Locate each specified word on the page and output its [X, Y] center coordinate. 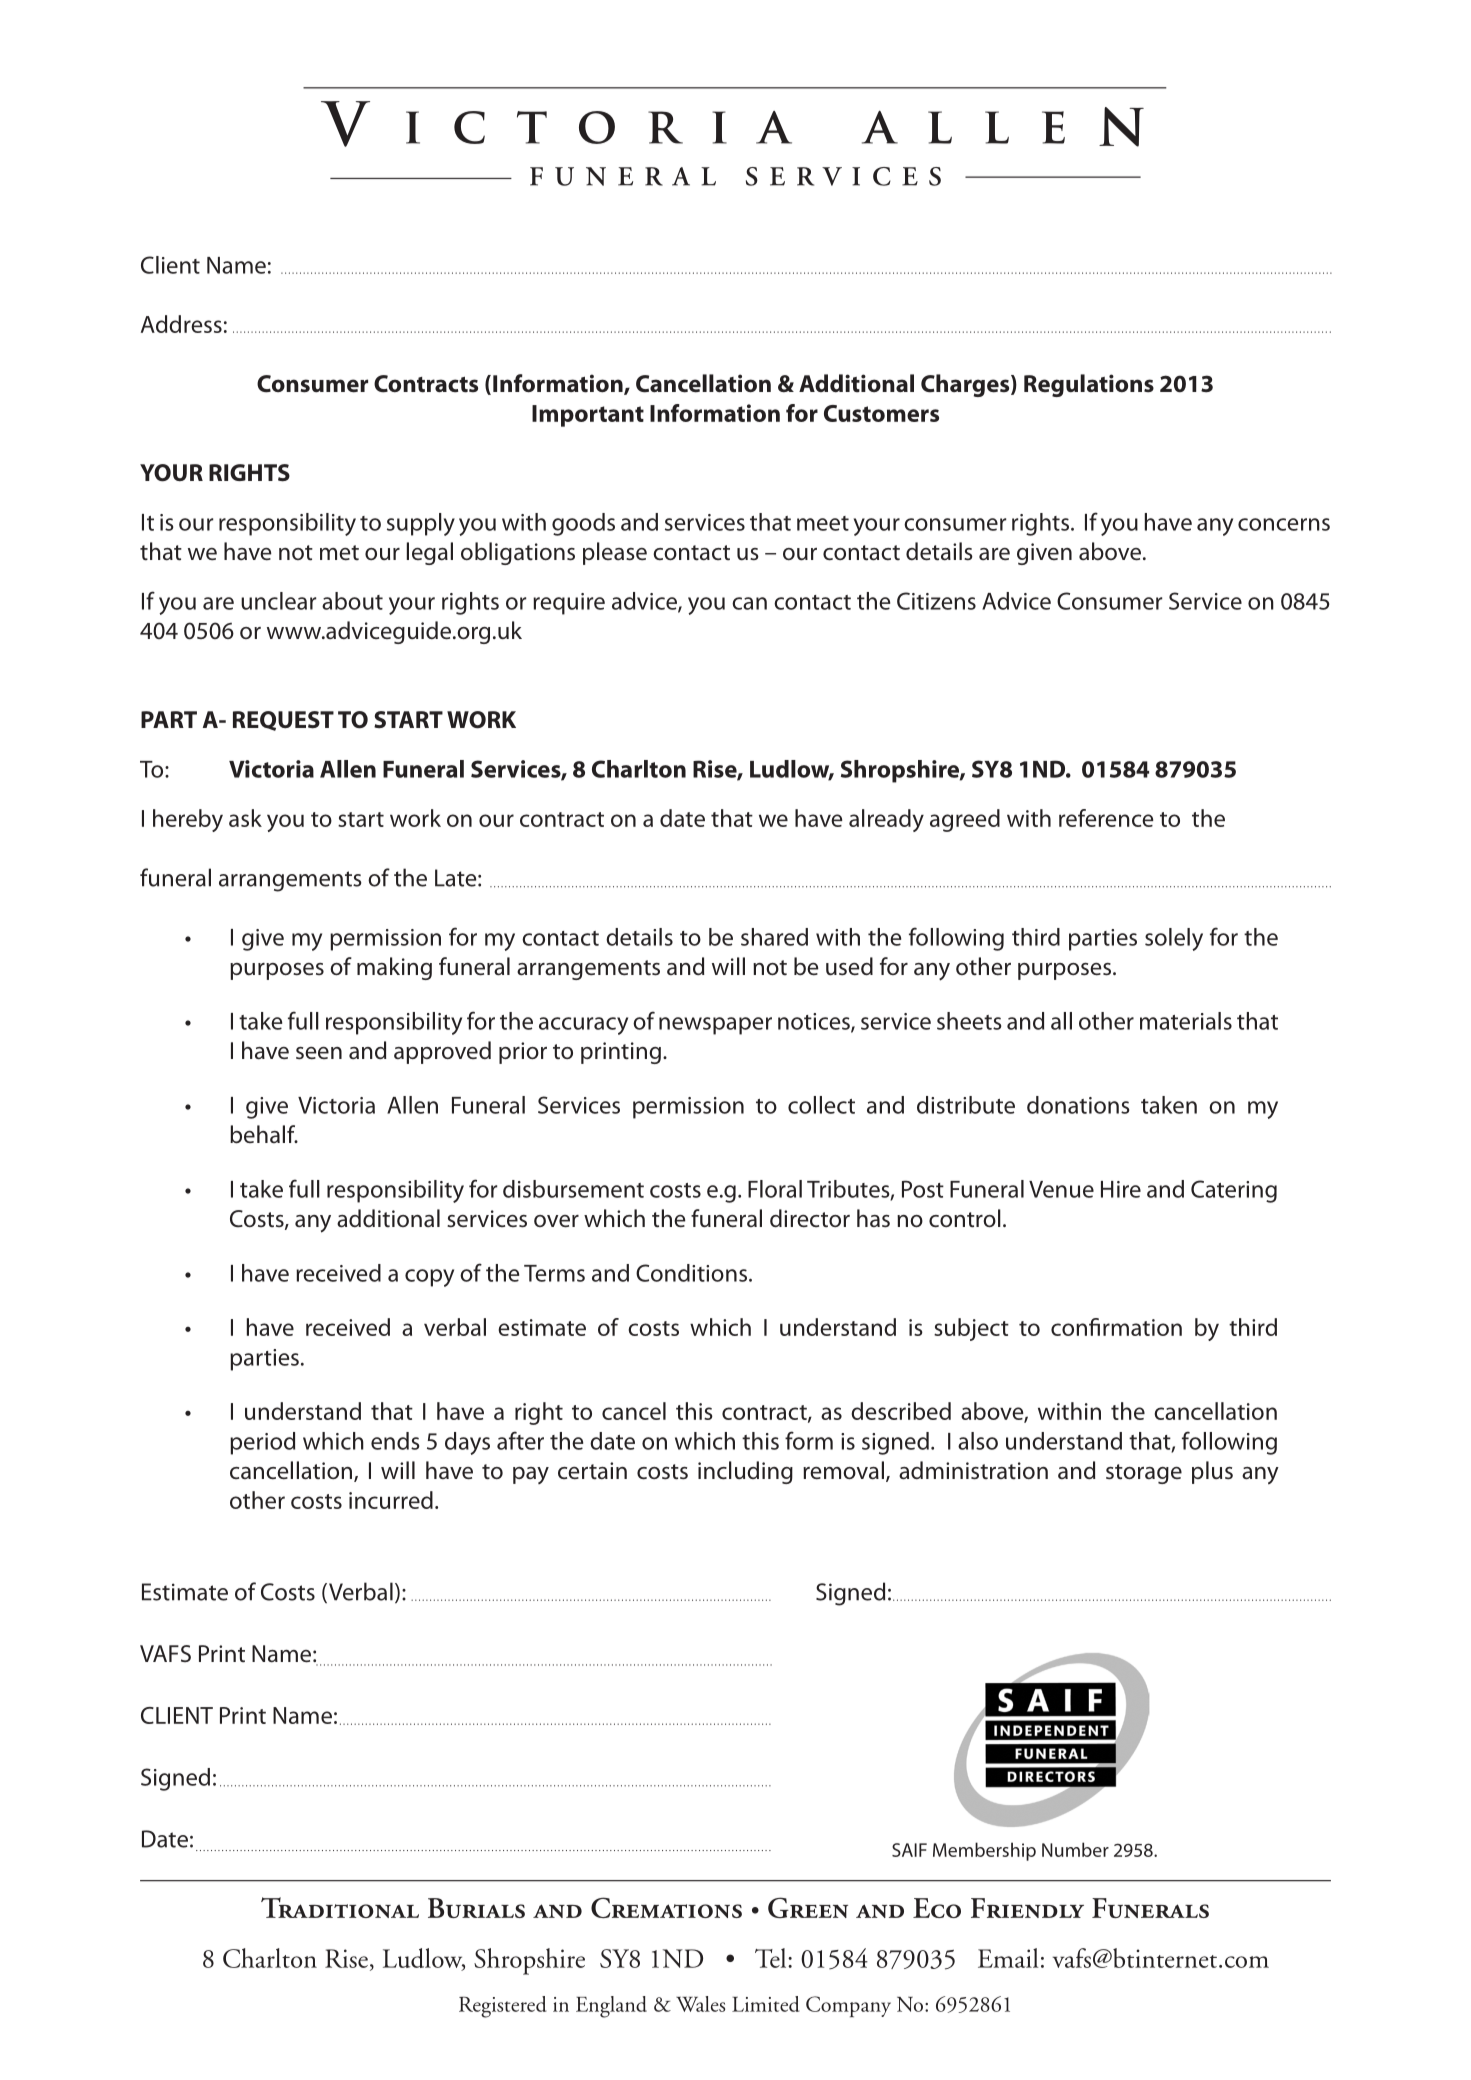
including [745, 1472]
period [262, 1443]
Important [588, 416]
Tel [772, 1958]
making [394, 968]
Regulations [1089, 385]
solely [1174, 939]
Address [181, 324]
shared [774, 937]
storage [1144, 1474]
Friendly [1027, 1908]
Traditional [340, 1907]
